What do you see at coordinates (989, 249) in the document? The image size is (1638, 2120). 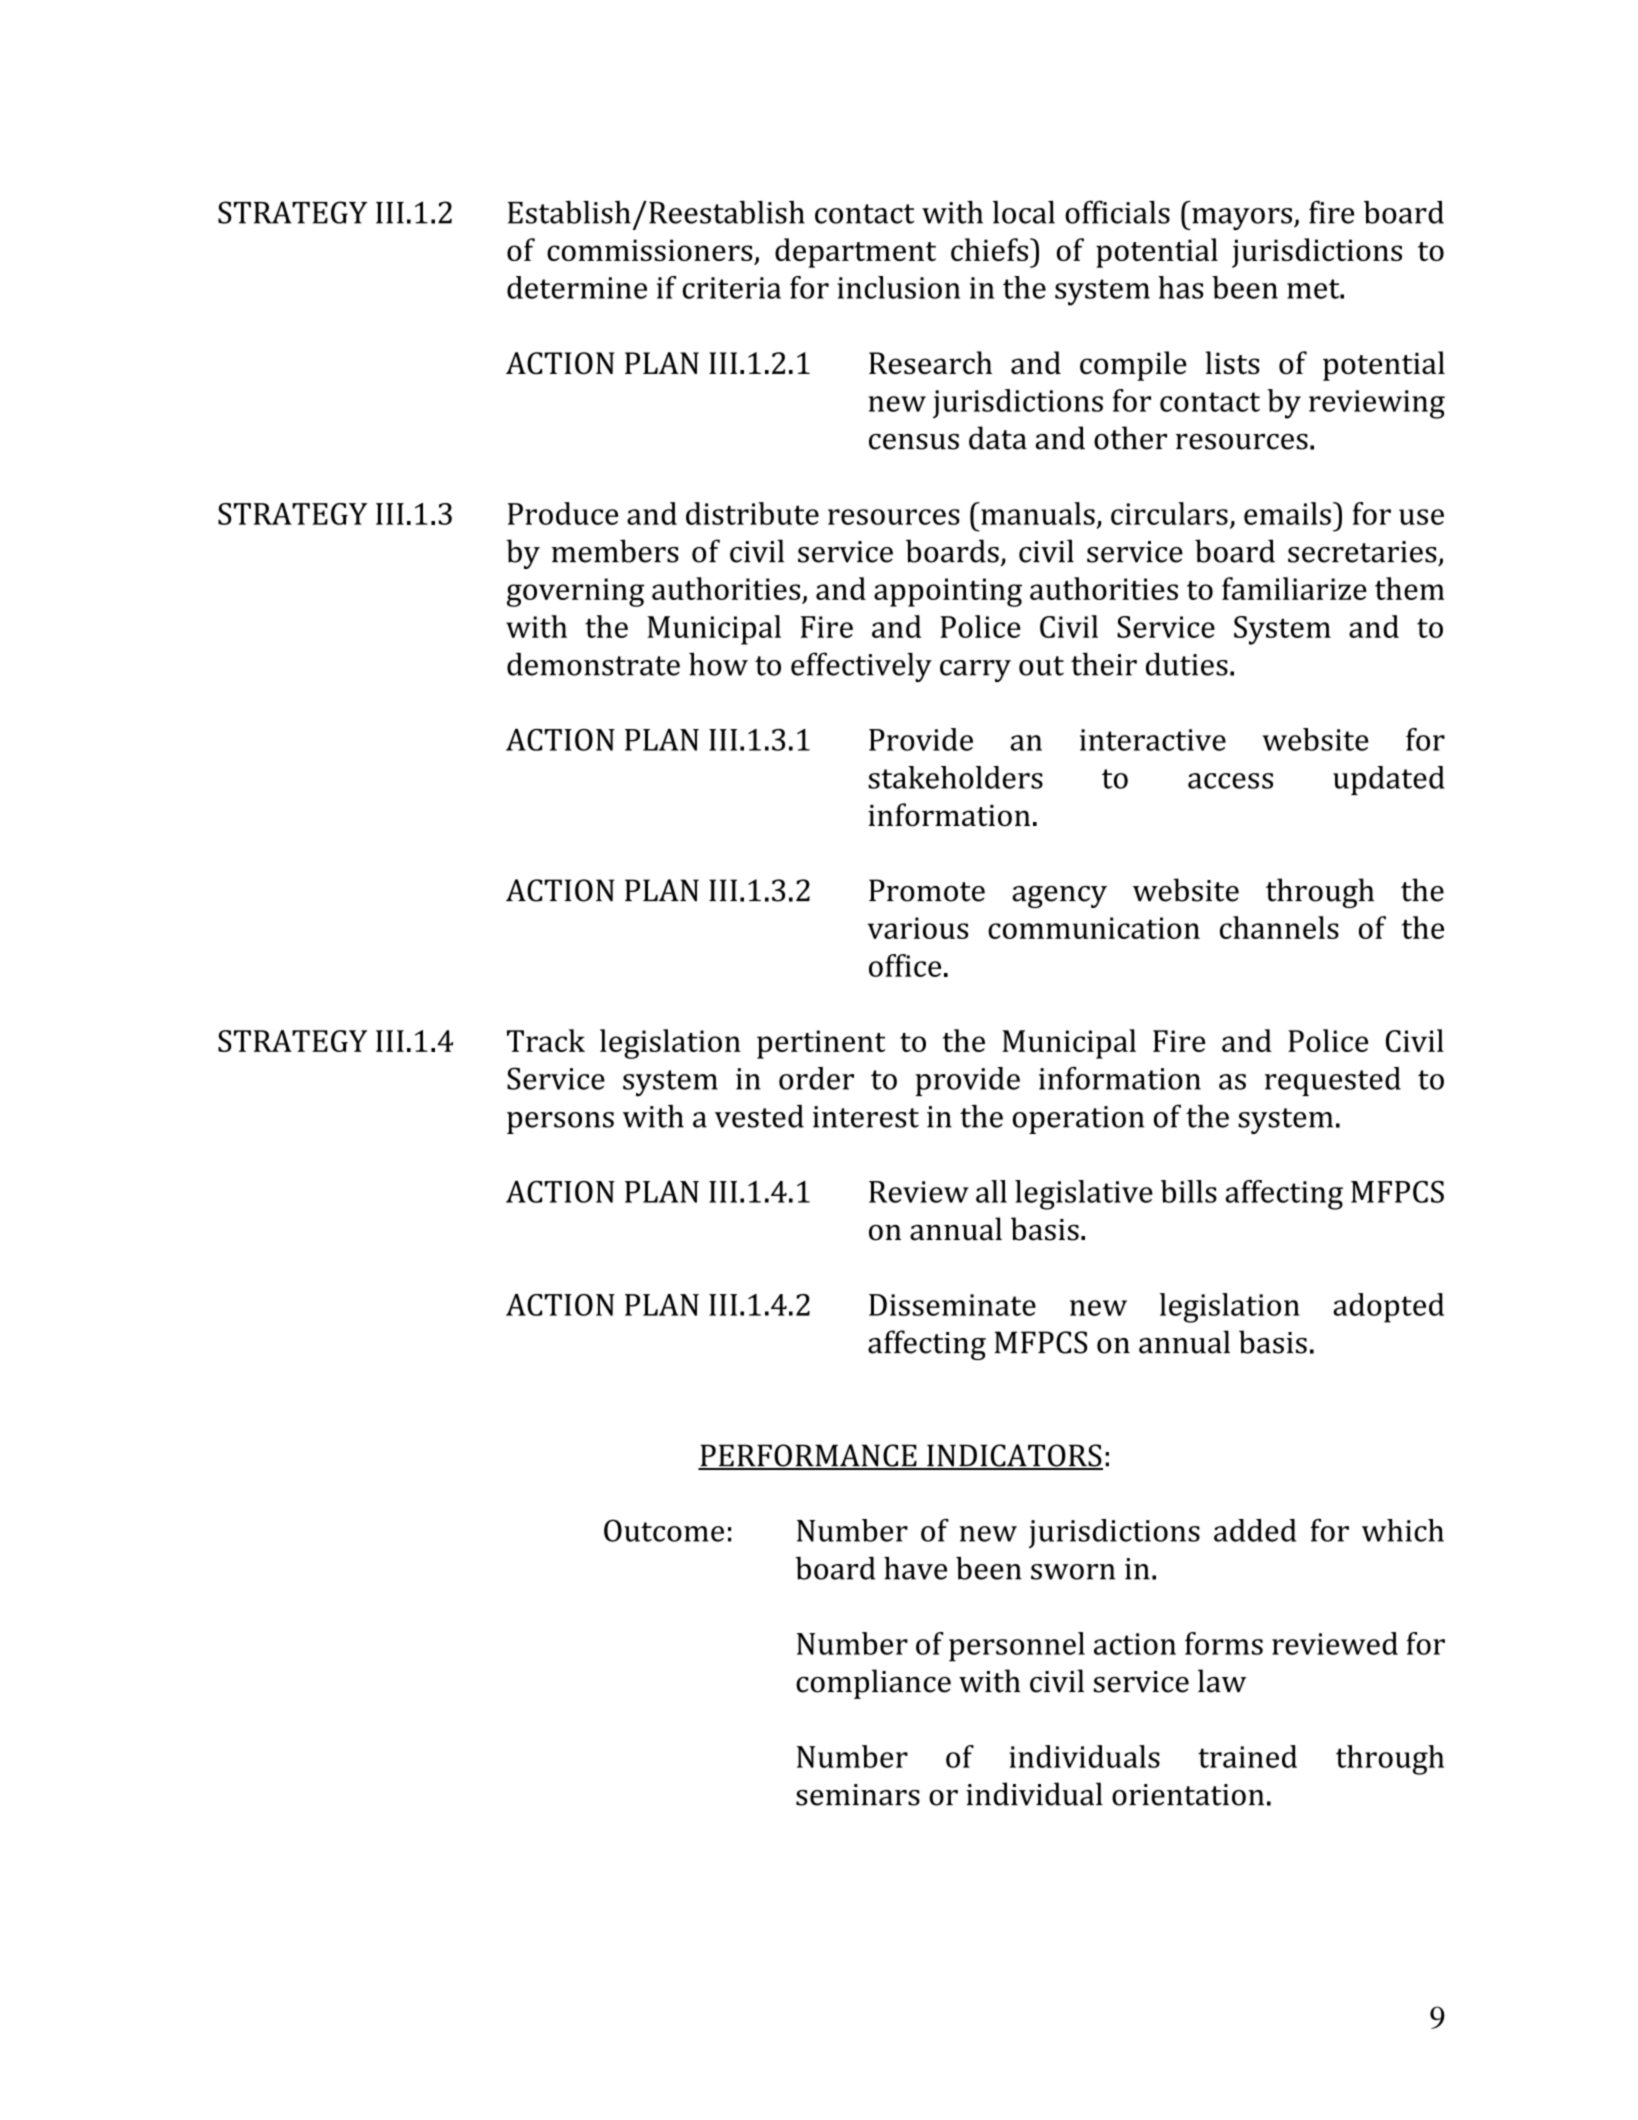 I see `chiefs` at bounding box center [989, 249].
